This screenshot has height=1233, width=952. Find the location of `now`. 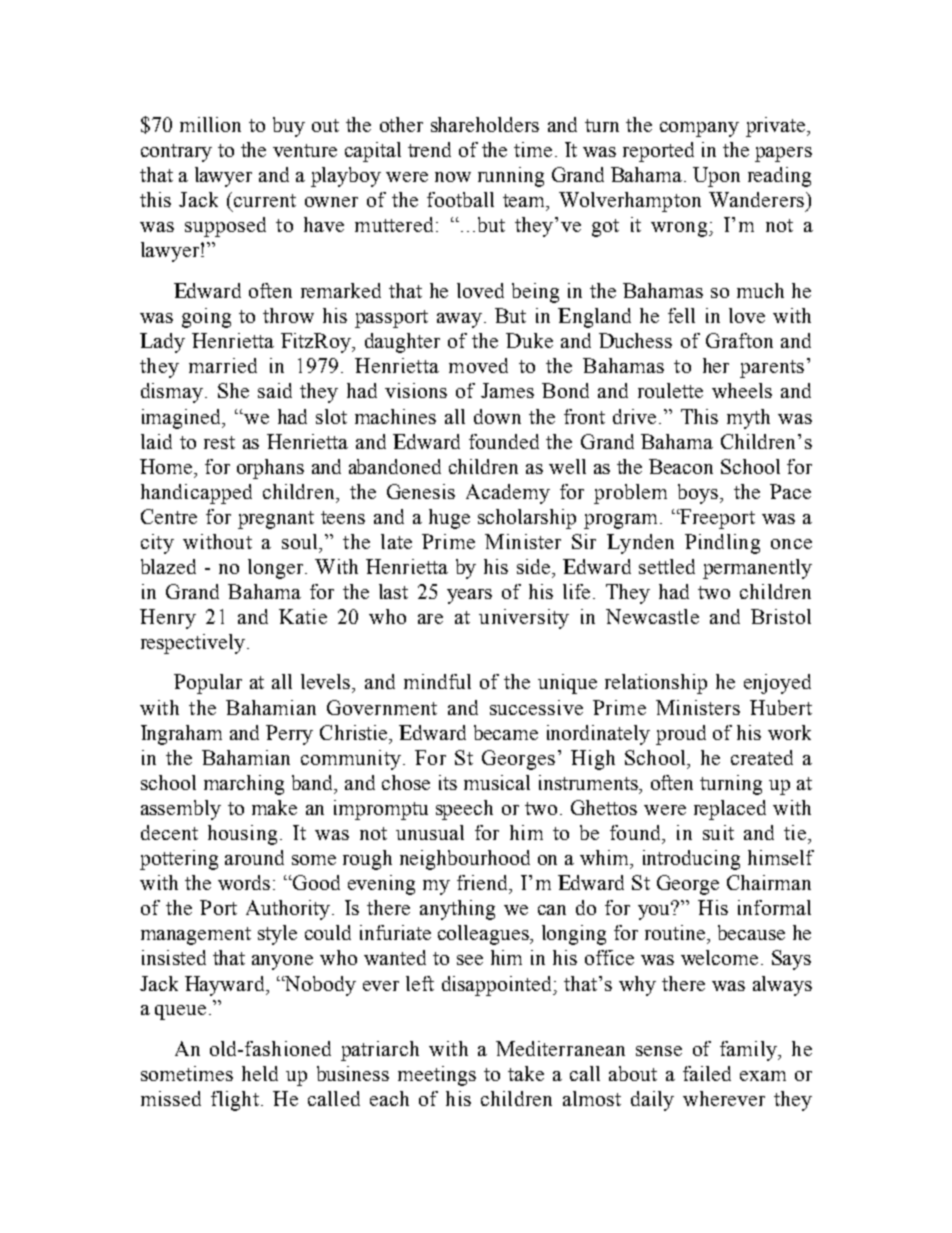

now is located at coordinates (453, 177).
